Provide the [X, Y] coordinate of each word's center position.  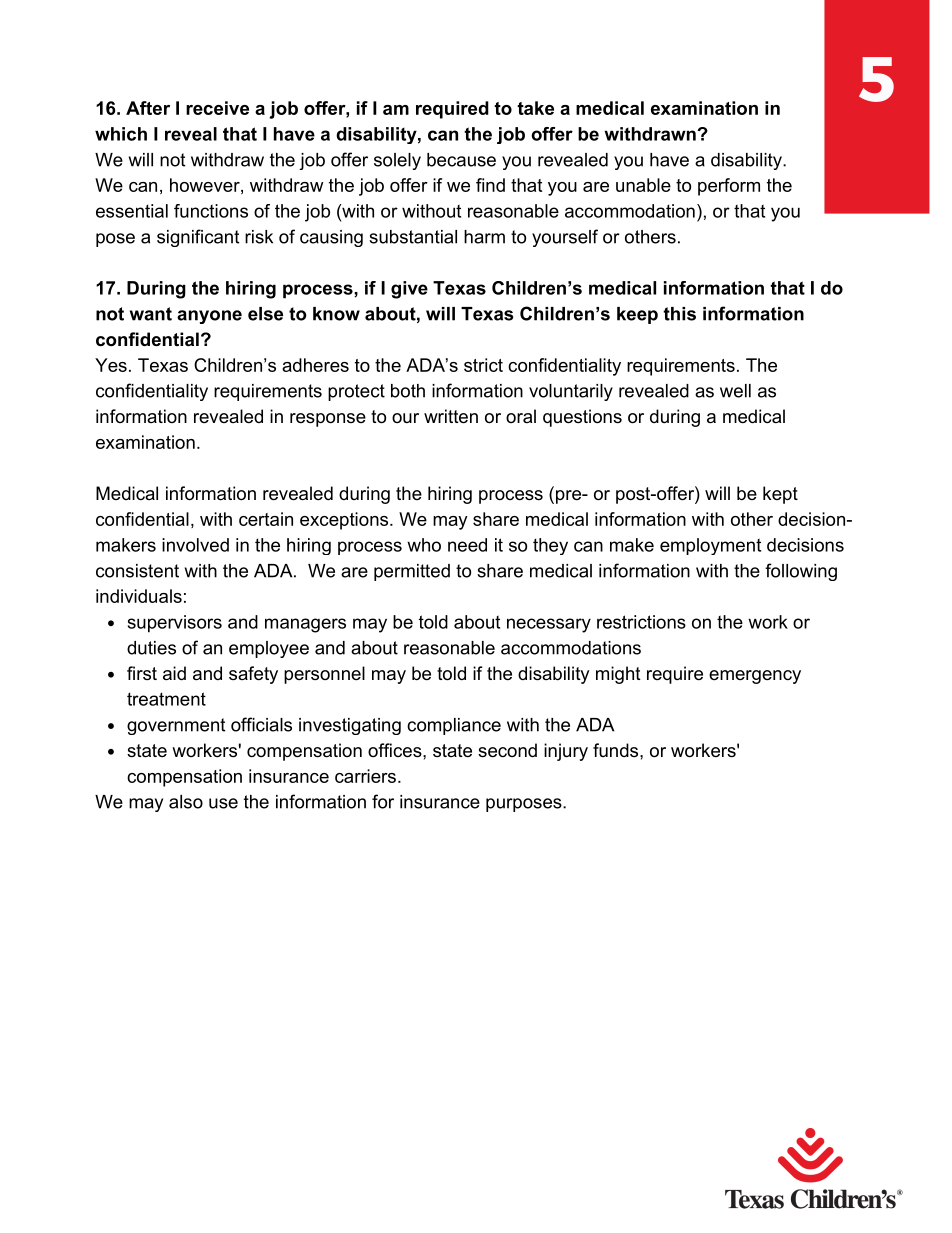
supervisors [175, 624]
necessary [549, 625]
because [461, 160]
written [451, 416]
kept [780, 495]
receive [217, 108]
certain [266, 519]
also [186, 802]
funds [615, 750]
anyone [209, 317]
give [409, 290]
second [507, 750]
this [679, 314]
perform [729, 187]
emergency [755, 677]
